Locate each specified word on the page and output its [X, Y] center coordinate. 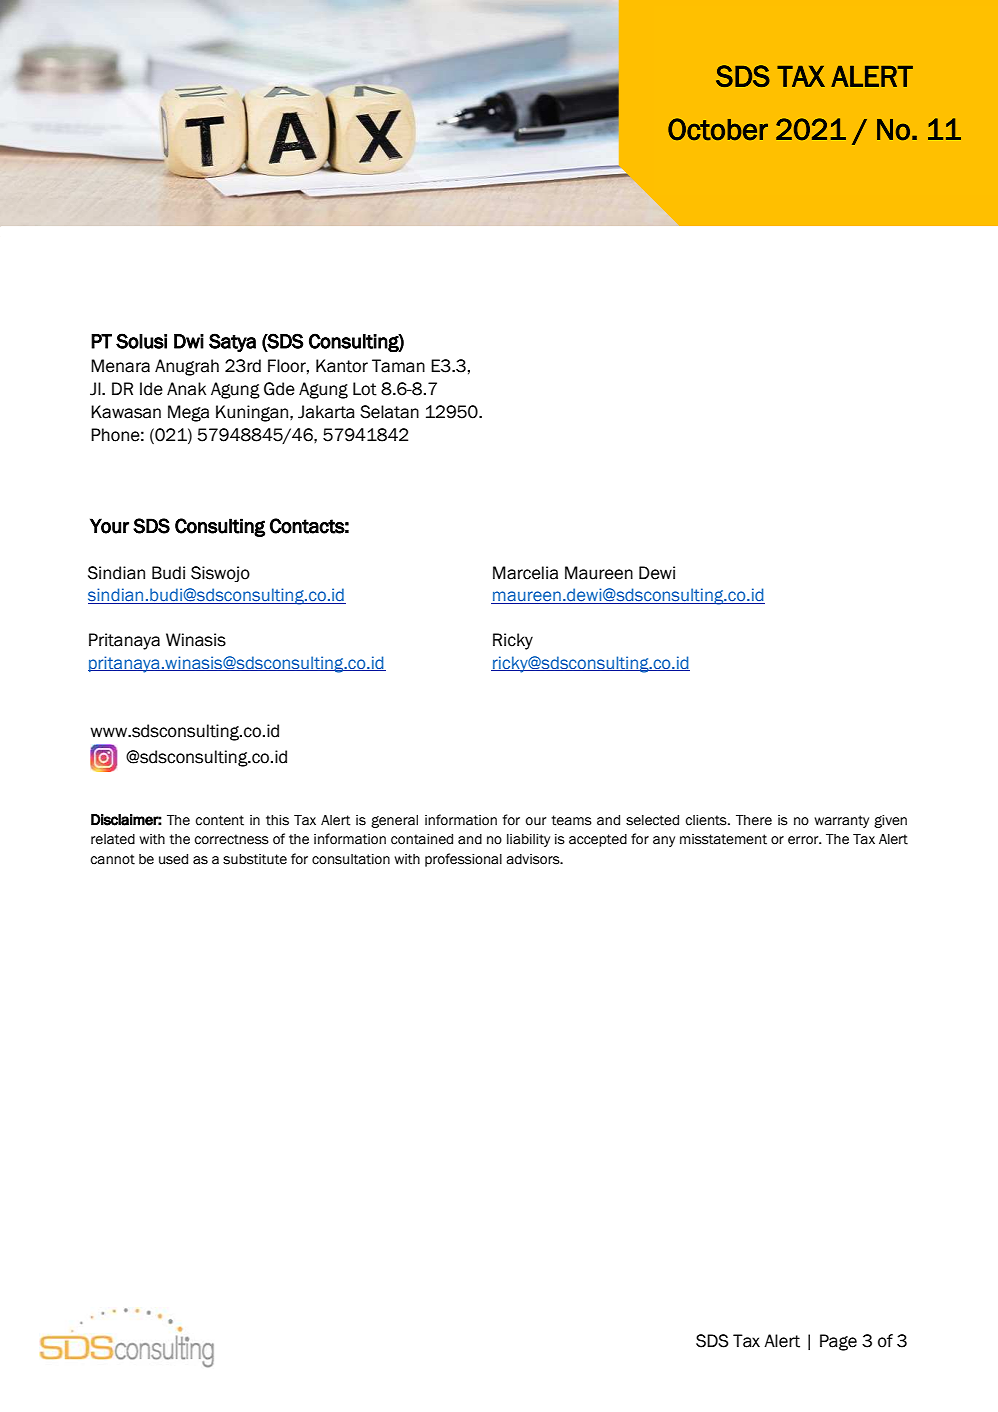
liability [528, 840]
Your [109, 526]
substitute [255, 859]
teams [571, 820]
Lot [365, 389]
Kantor [342, 366]
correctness [231, 839]
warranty [841, 821]
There [754, 820]
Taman [398, 366]
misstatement [723, 839]
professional [463, 860]
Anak [186, 389]
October [718, 129]
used [173, 859]
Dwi [189, 341]
